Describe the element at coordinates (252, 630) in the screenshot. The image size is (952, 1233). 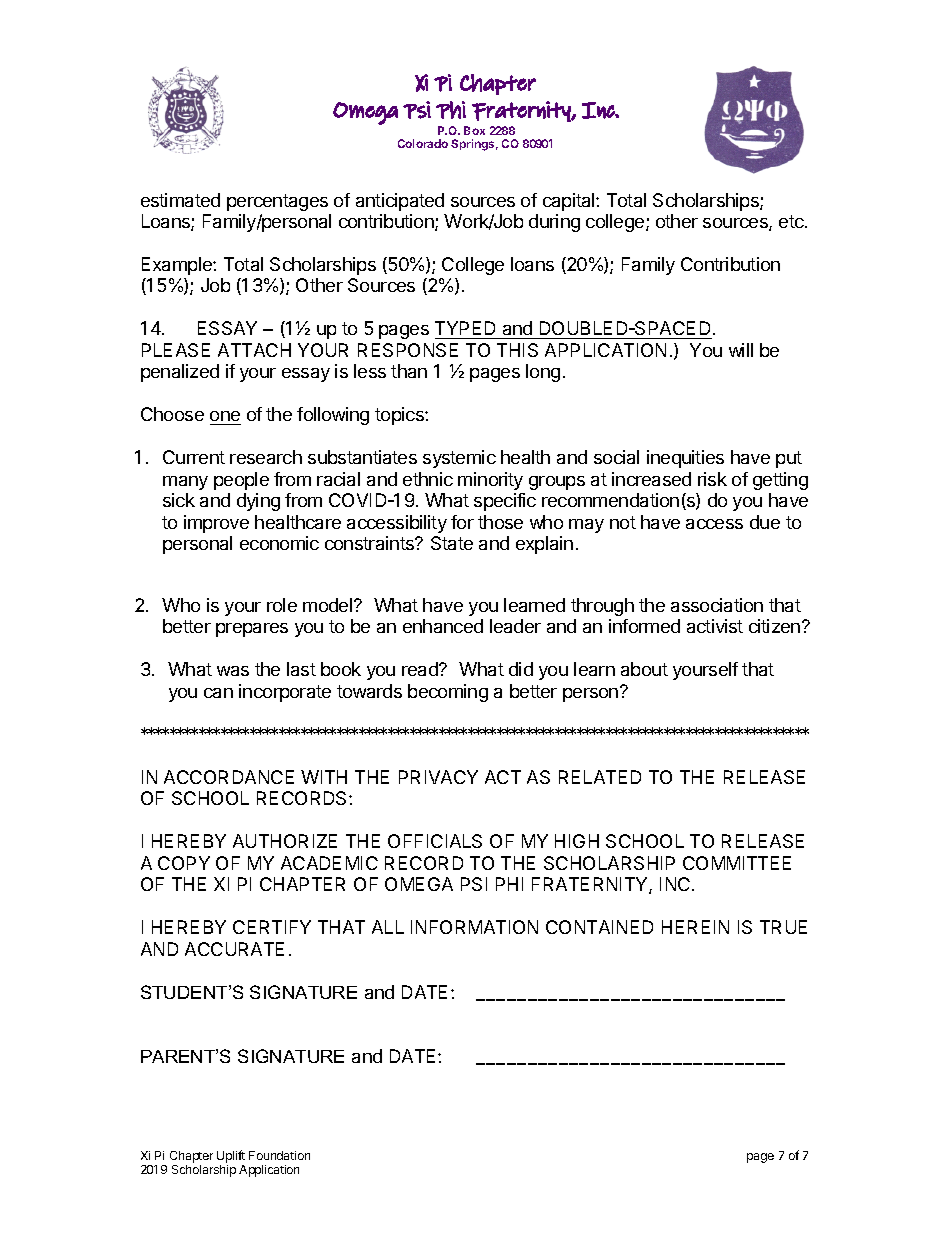
I see `prepares` at that location.
